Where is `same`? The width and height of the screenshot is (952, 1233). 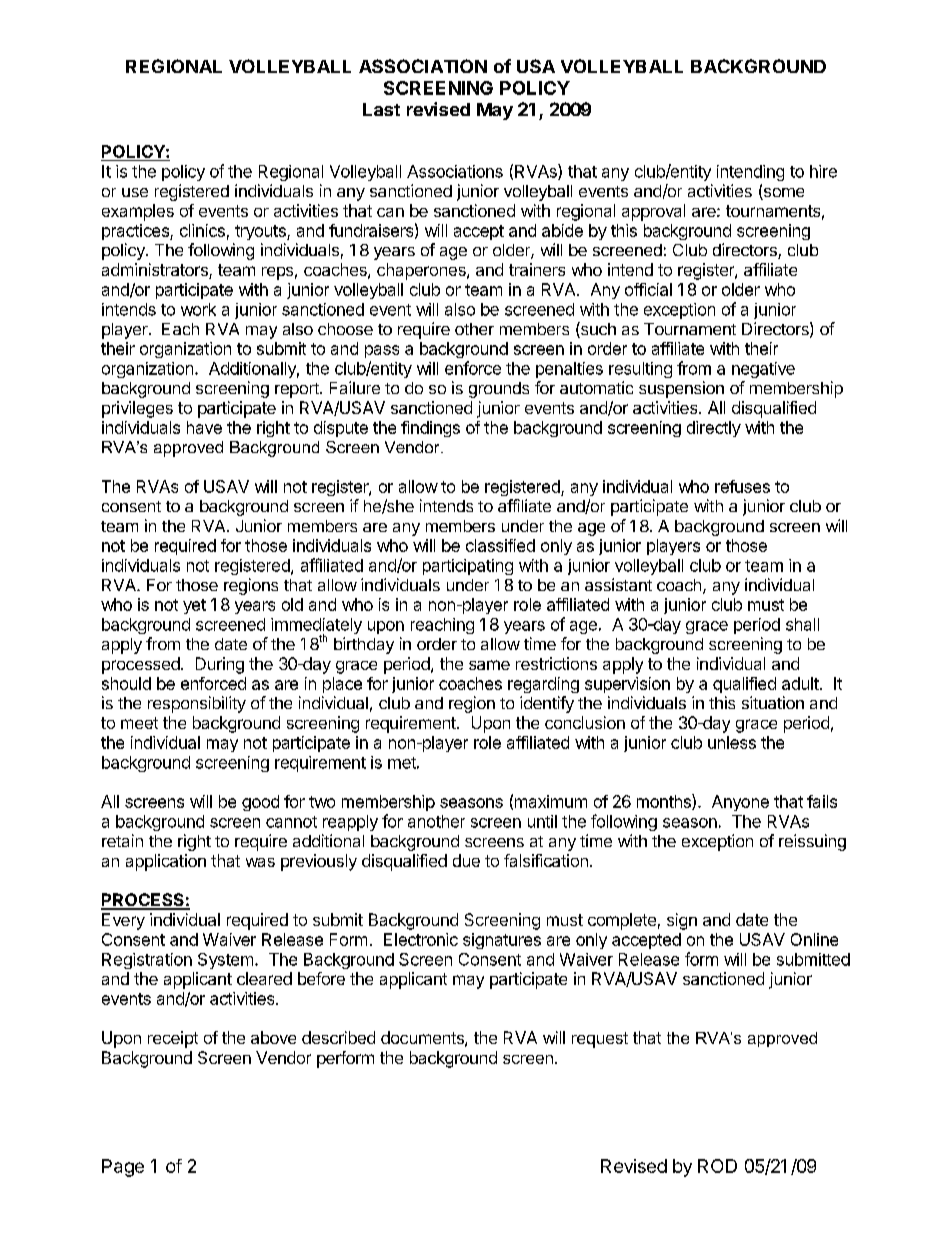 same is located at coordinates (489, 665).
